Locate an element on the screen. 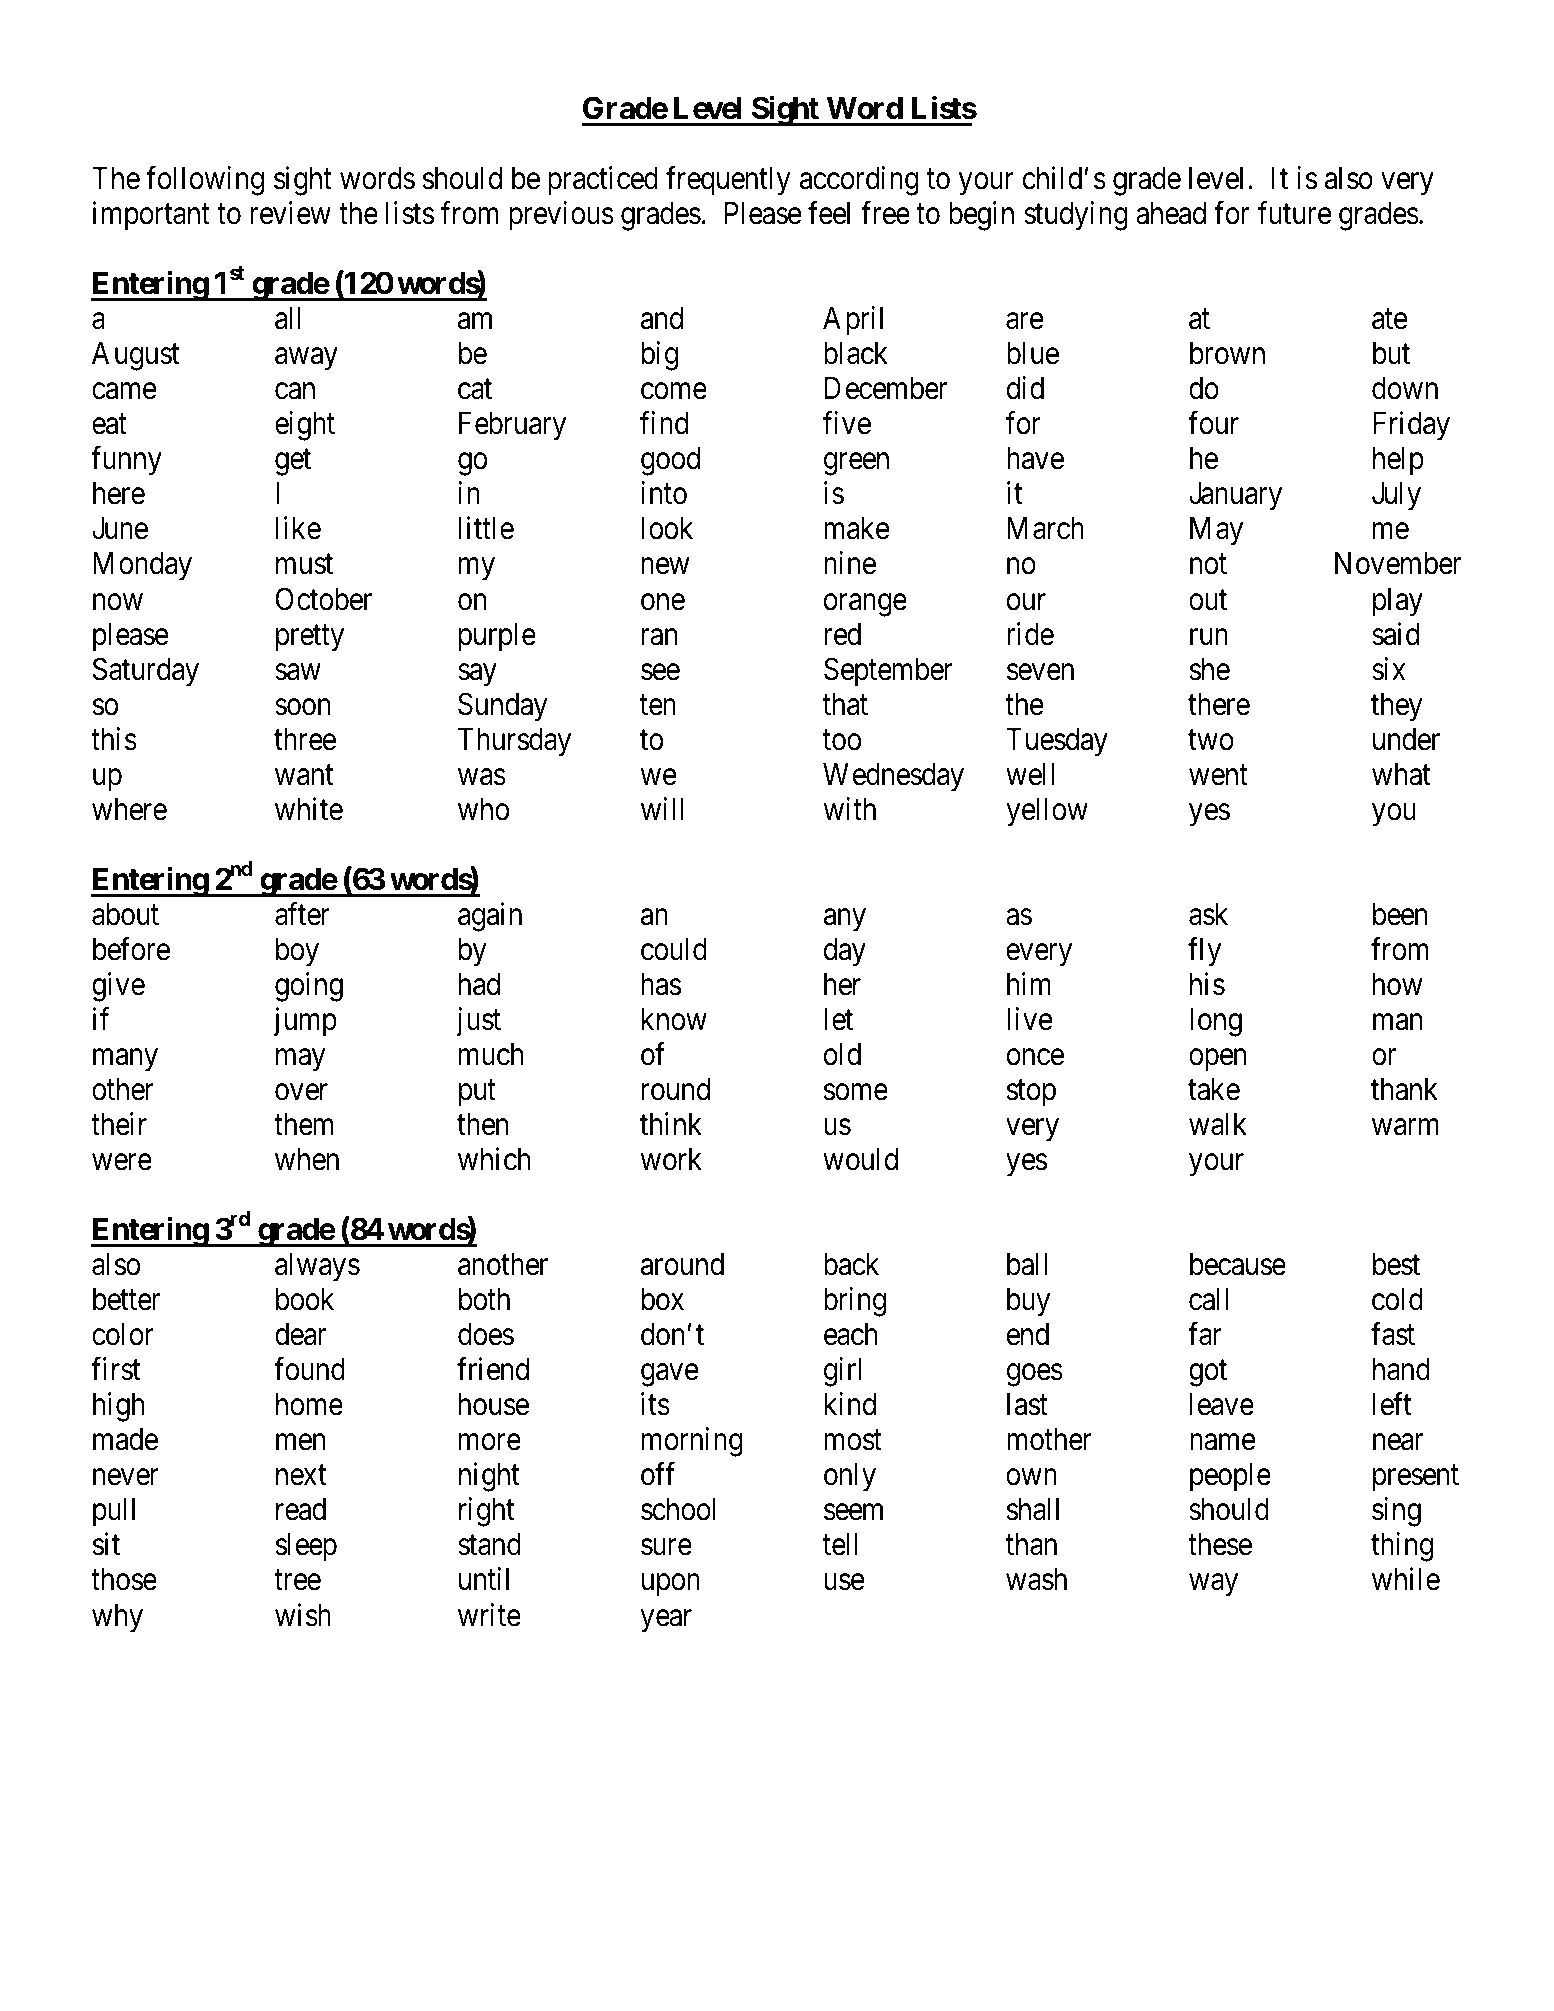 The image size is (1554, 2011). future is located at coordinates (1294, 213).
